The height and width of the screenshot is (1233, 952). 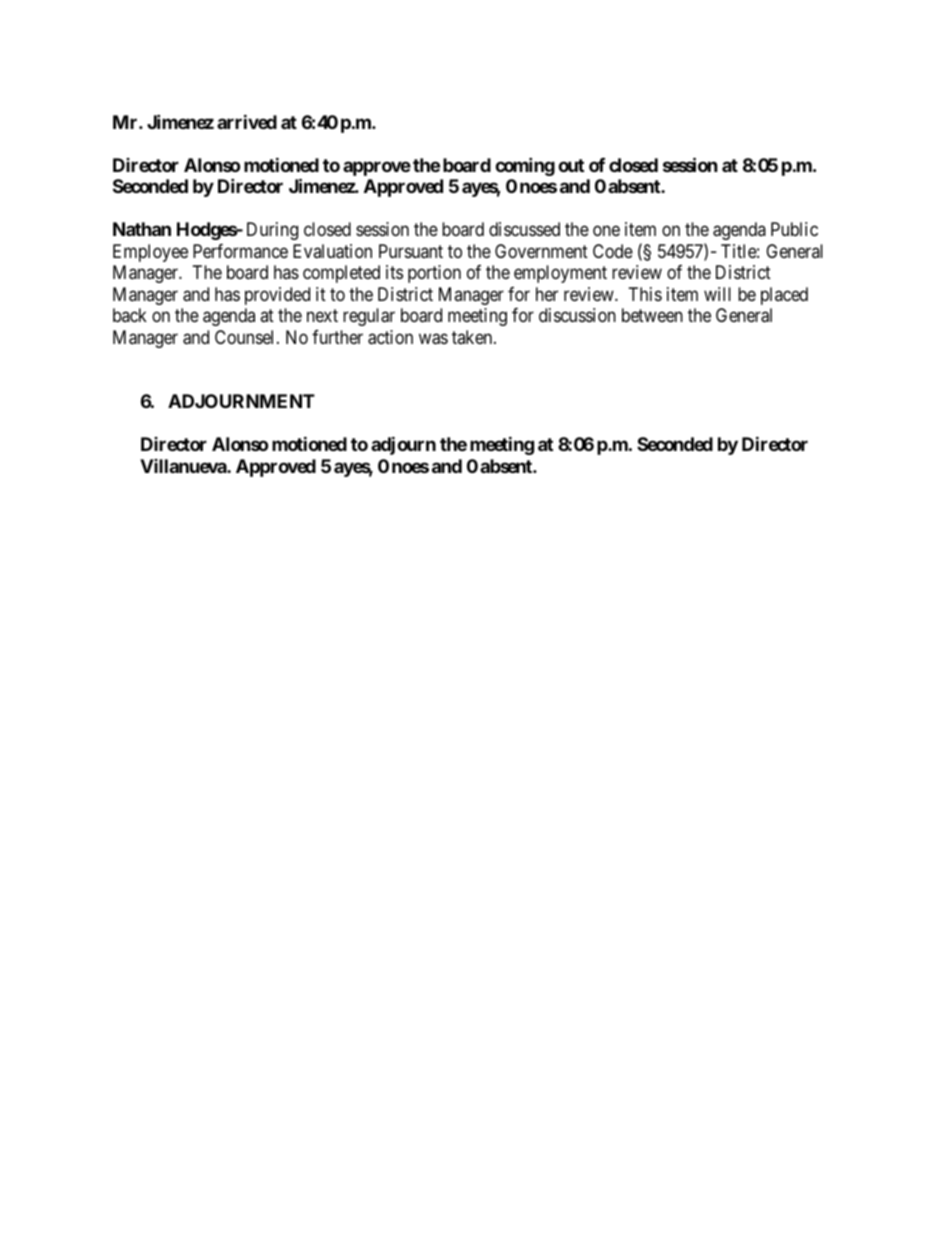 What do you see at coordinates (473, 337) in the screenshot?
I see `taken` at bounding box center [473, 337].
